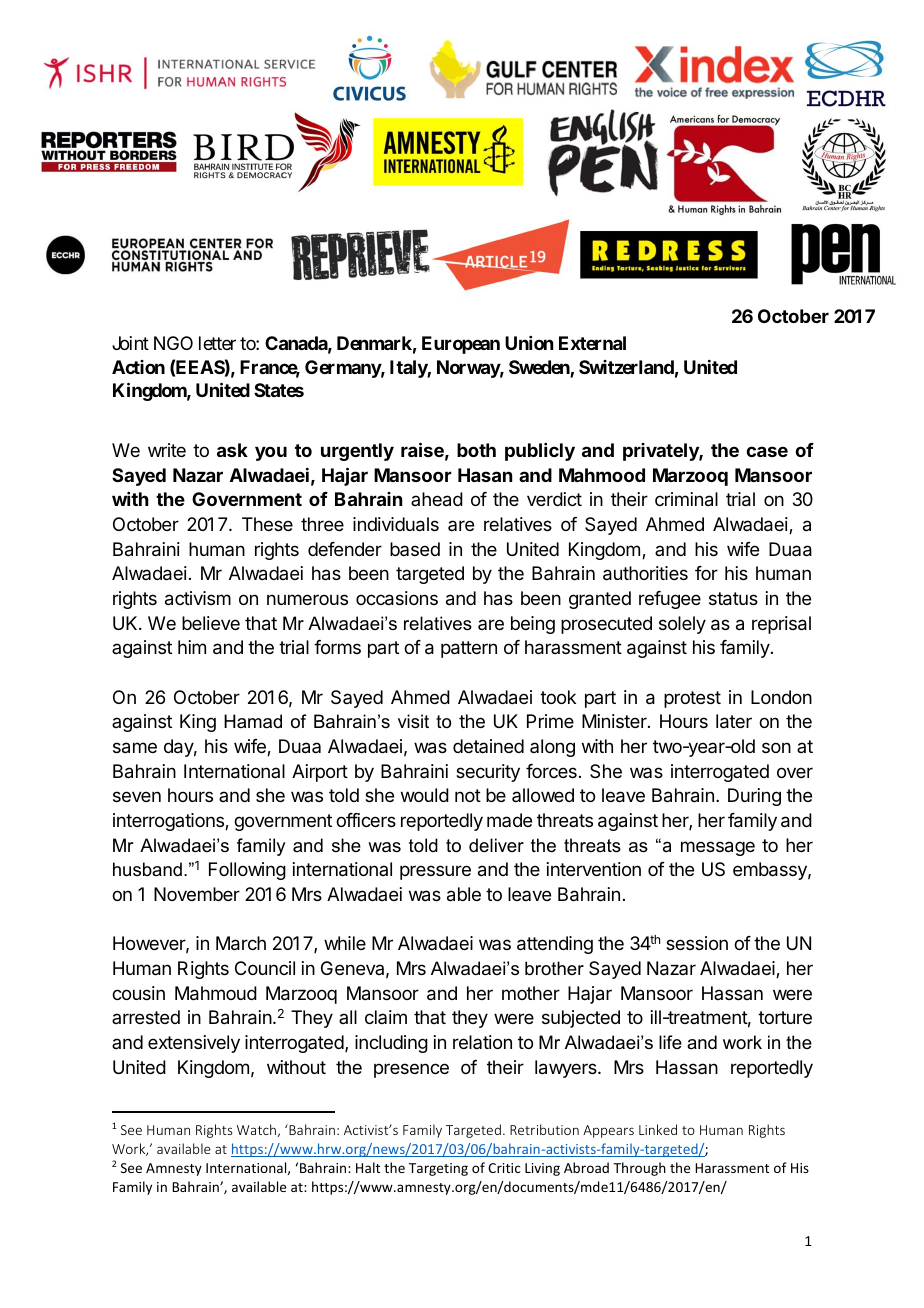 The height and width of the screenshot is (1308, 924). I want to click on External, so click(592, 343).
